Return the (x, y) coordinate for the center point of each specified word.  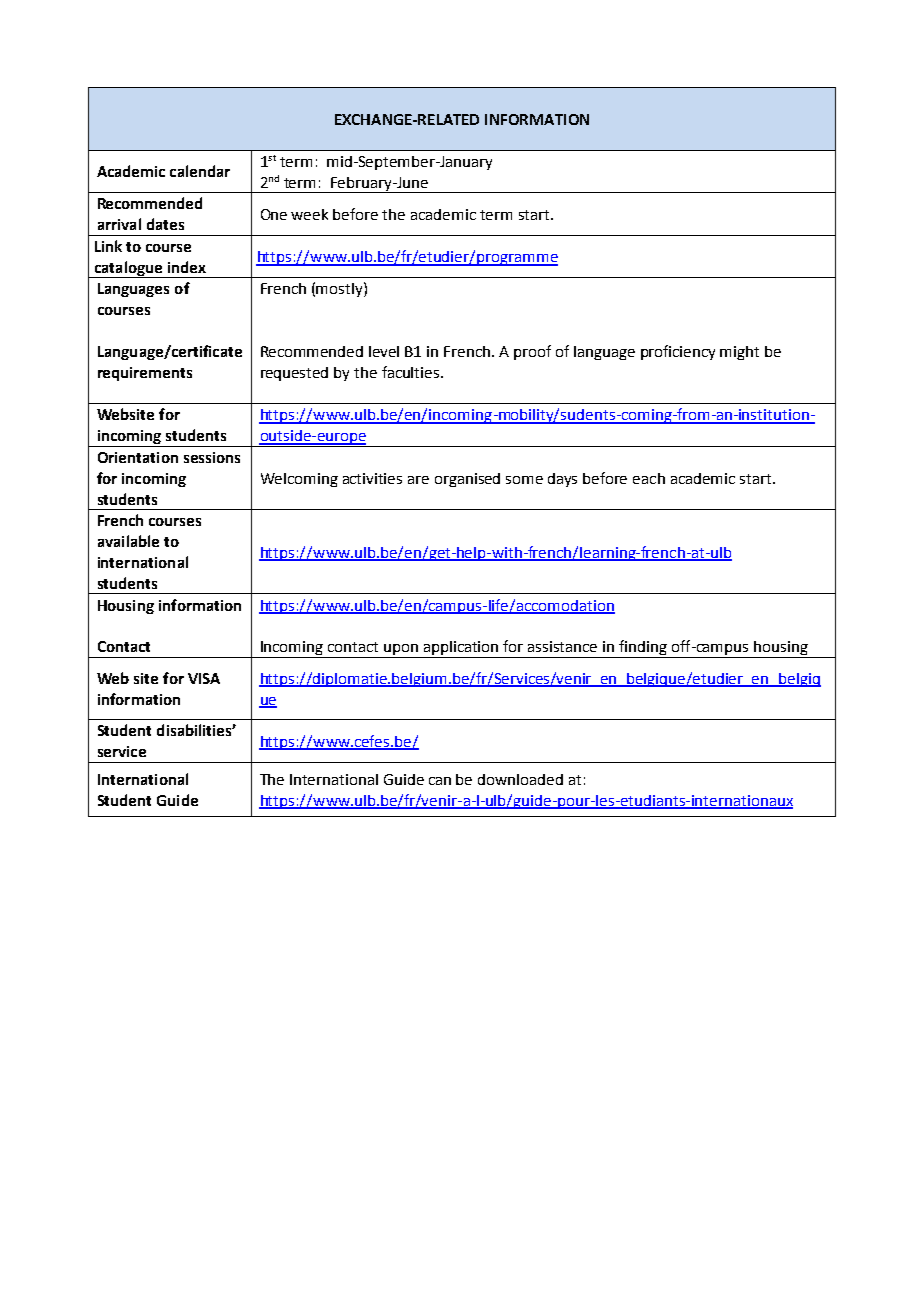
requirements (145, 374)
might (739, 353)
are (418, 480)
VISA (204, 678)
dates (165, 224)
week (309, 214)
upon (401, 651)
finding (643, 649)
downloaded (520, 779)
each (649, 478)
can (440, 781)
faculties (412, 372)
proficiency (678, 352)
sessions (212, 457)
